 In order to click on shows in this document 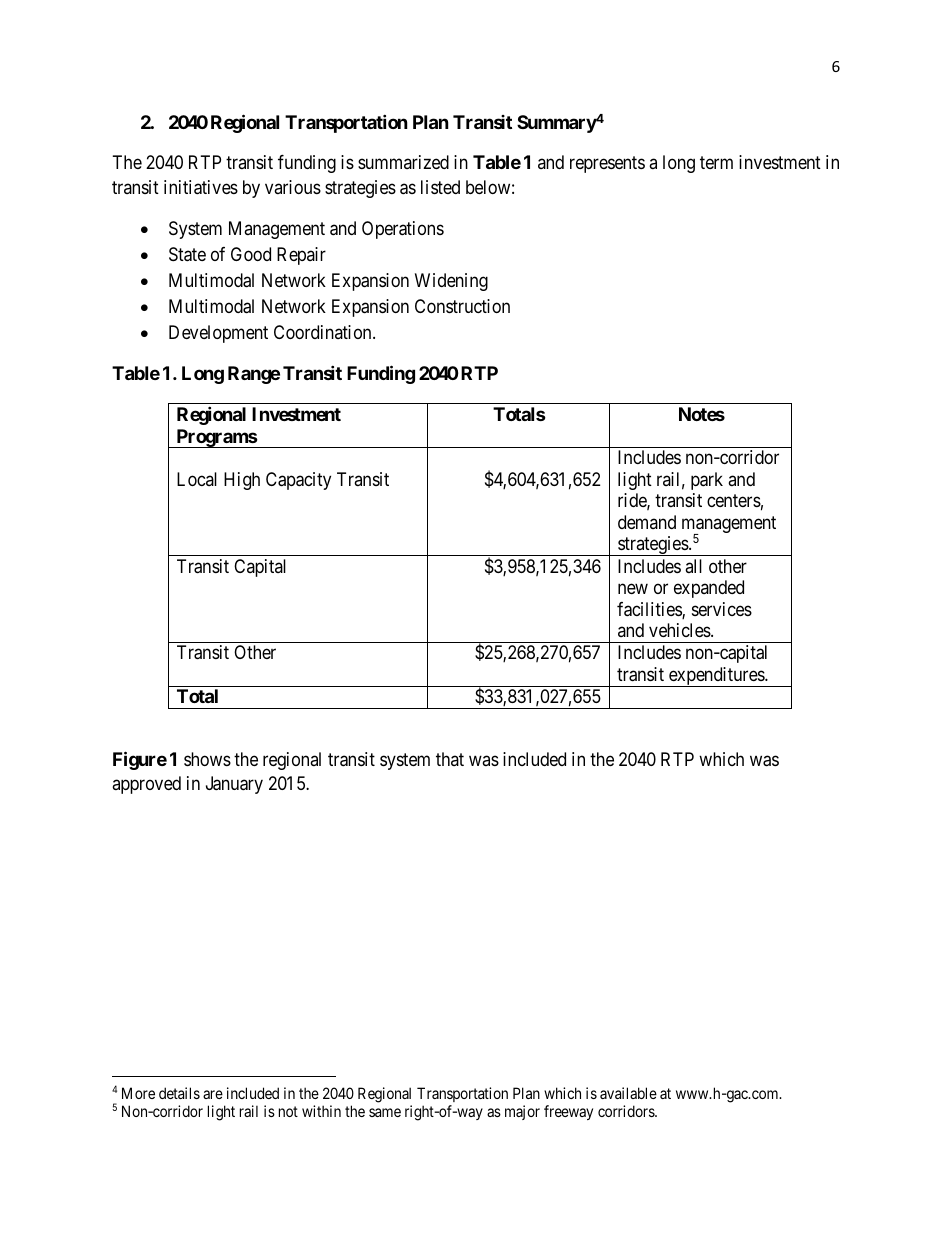, I will do `click(207, 759)`.
